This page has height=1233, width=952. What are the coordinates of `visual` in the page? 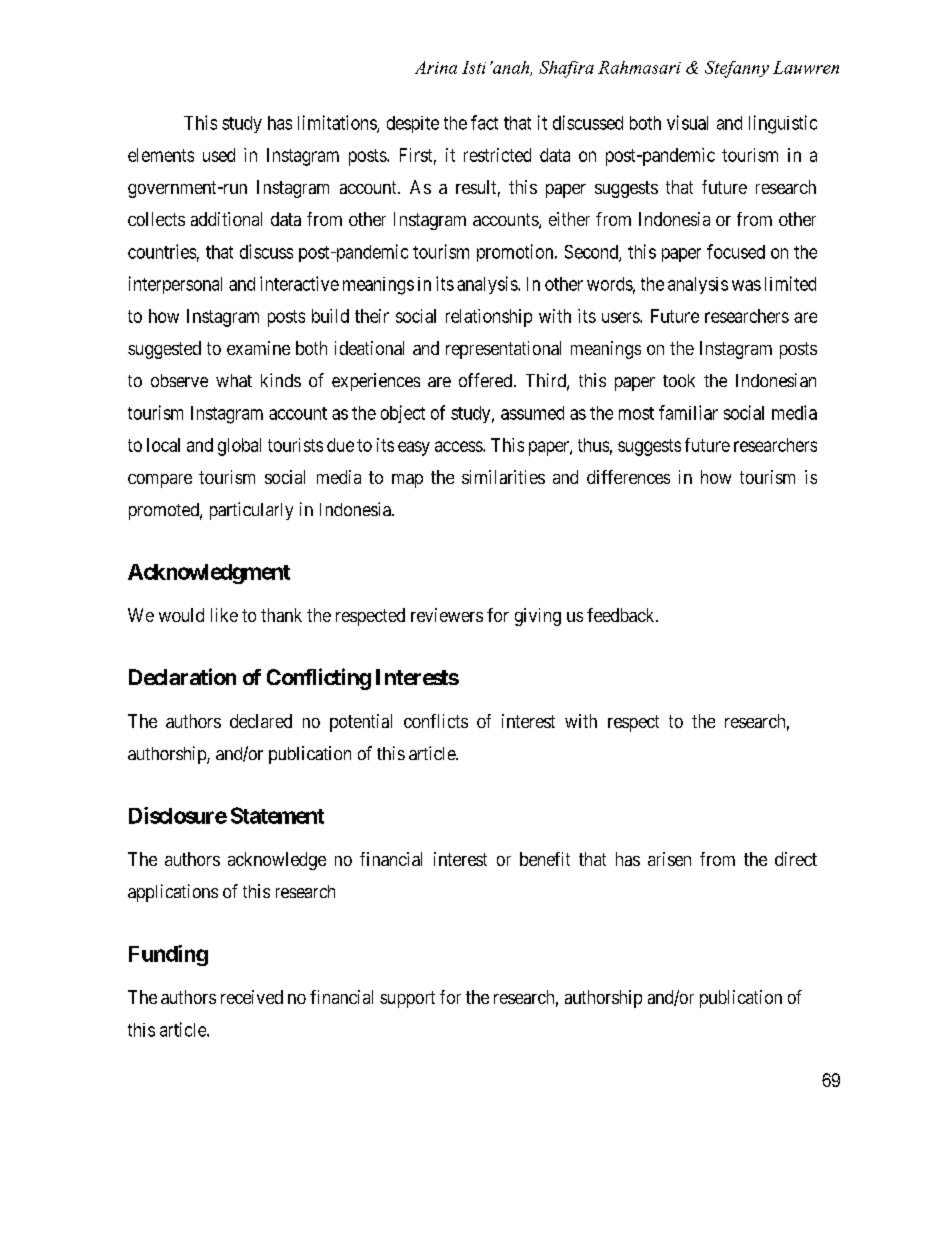 It's located at (687, 122).
